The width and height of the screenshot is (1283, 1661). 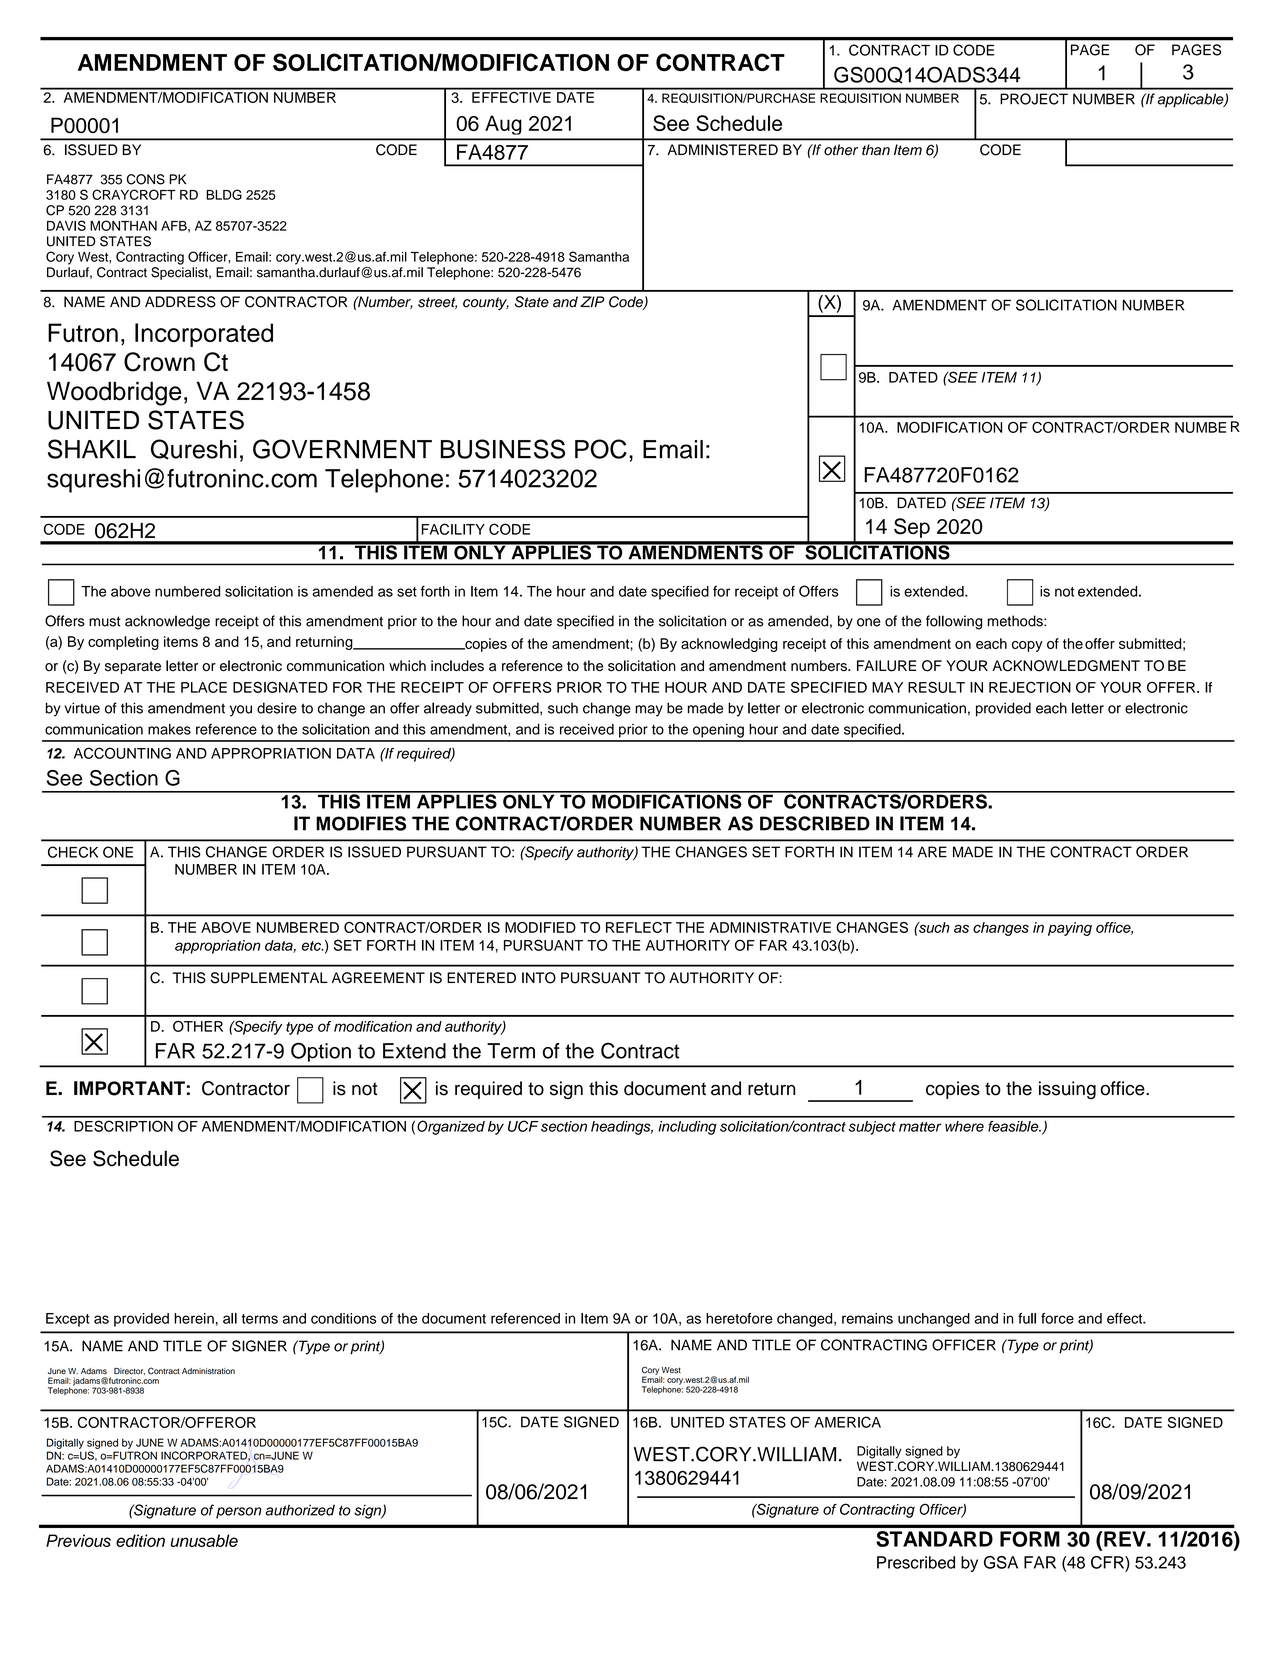 What do you see at coordinates (722, 150) in the screenshot?
I see `ADMINISTERED` at bounding box center [722, 150].
